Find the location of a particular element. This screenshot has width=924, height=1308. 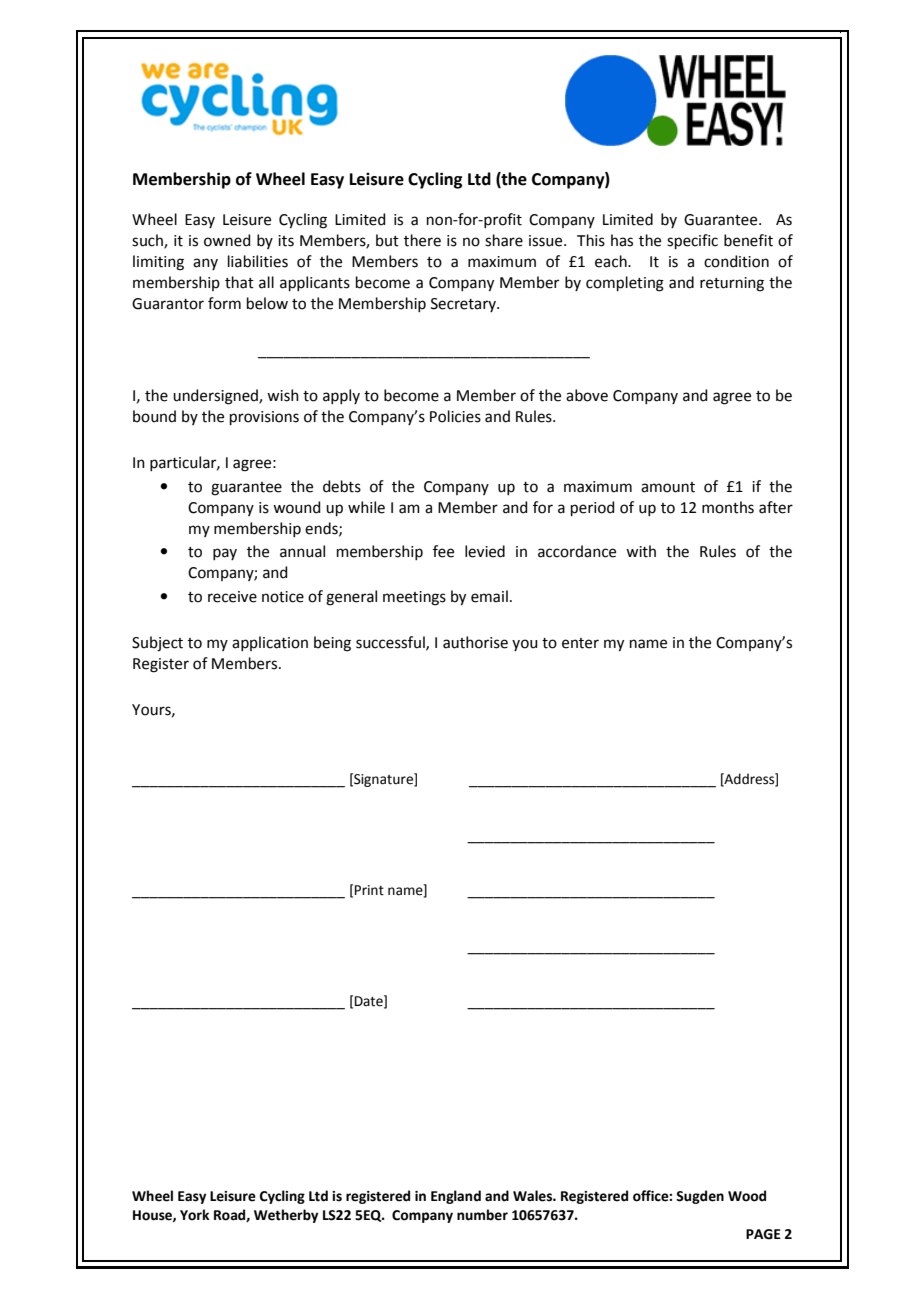

with is located at coordinates (641, 551).
